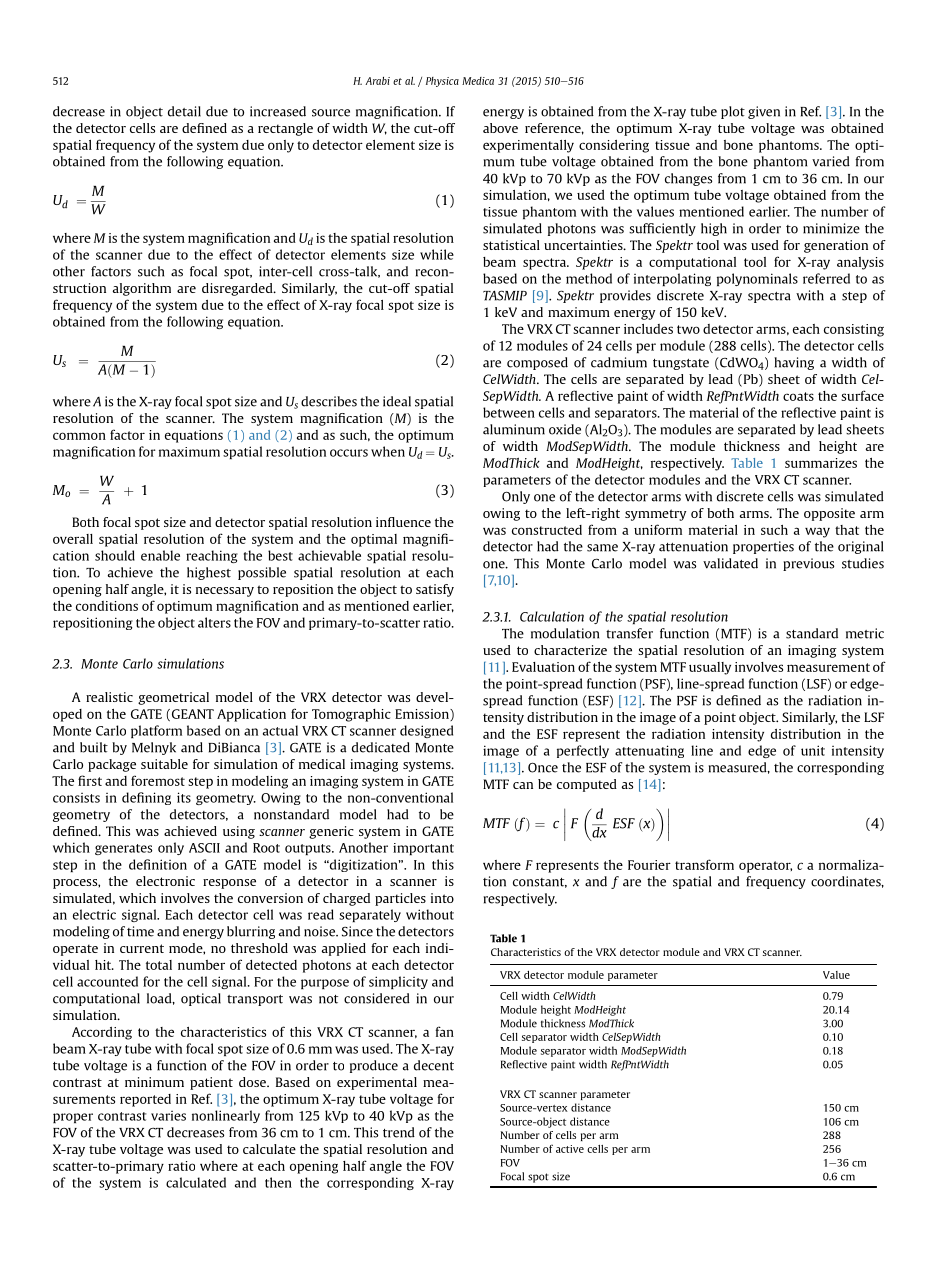 This screenshot has width=952, height=1270. Describe the element at coordinates (168, 1116) in the screenshot. I see `varies` at that location.
